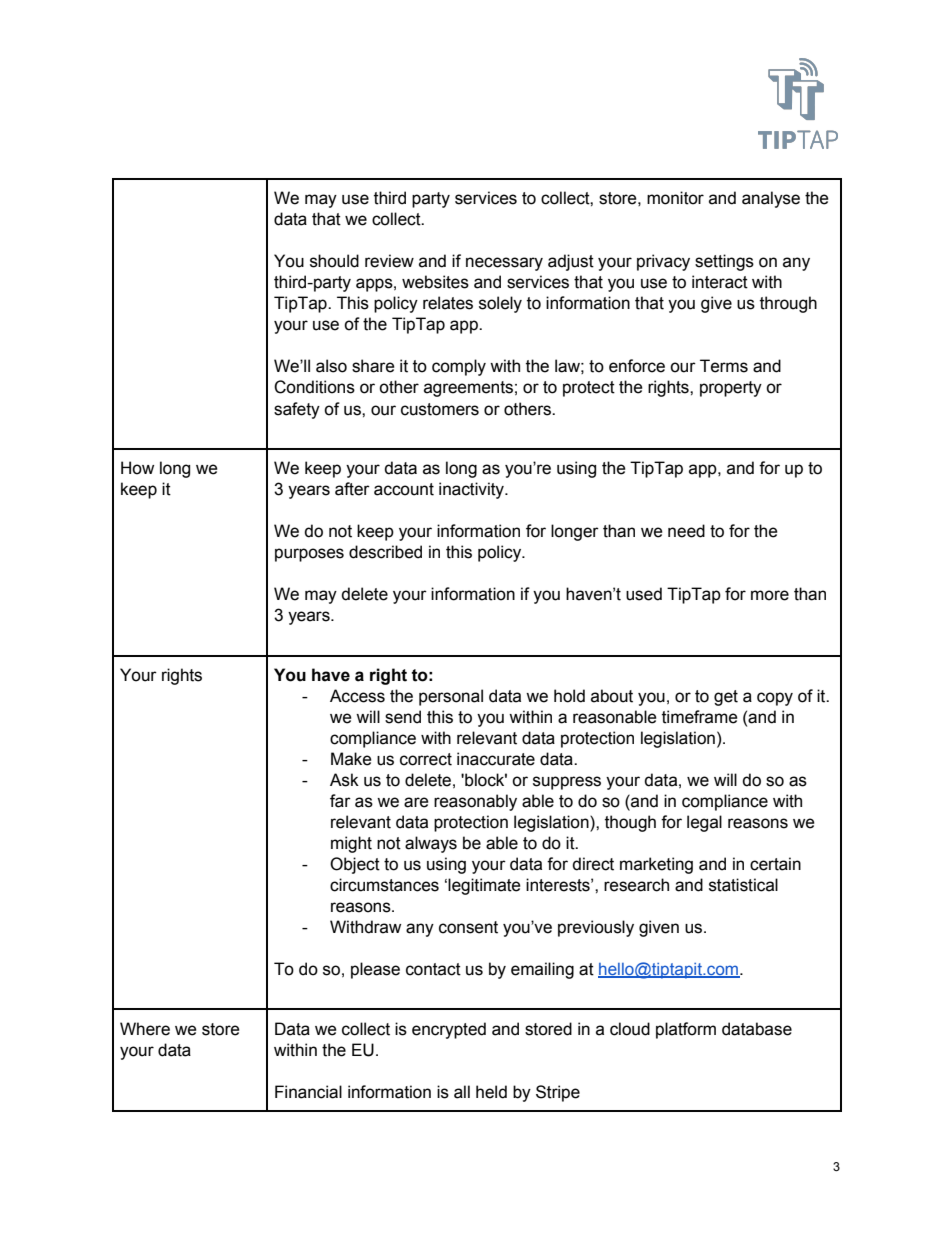 This screenshot has width=952, height=1233. Describe the element at coordinates (675, 198) in the screenshot. I see `monitor` at that location.
